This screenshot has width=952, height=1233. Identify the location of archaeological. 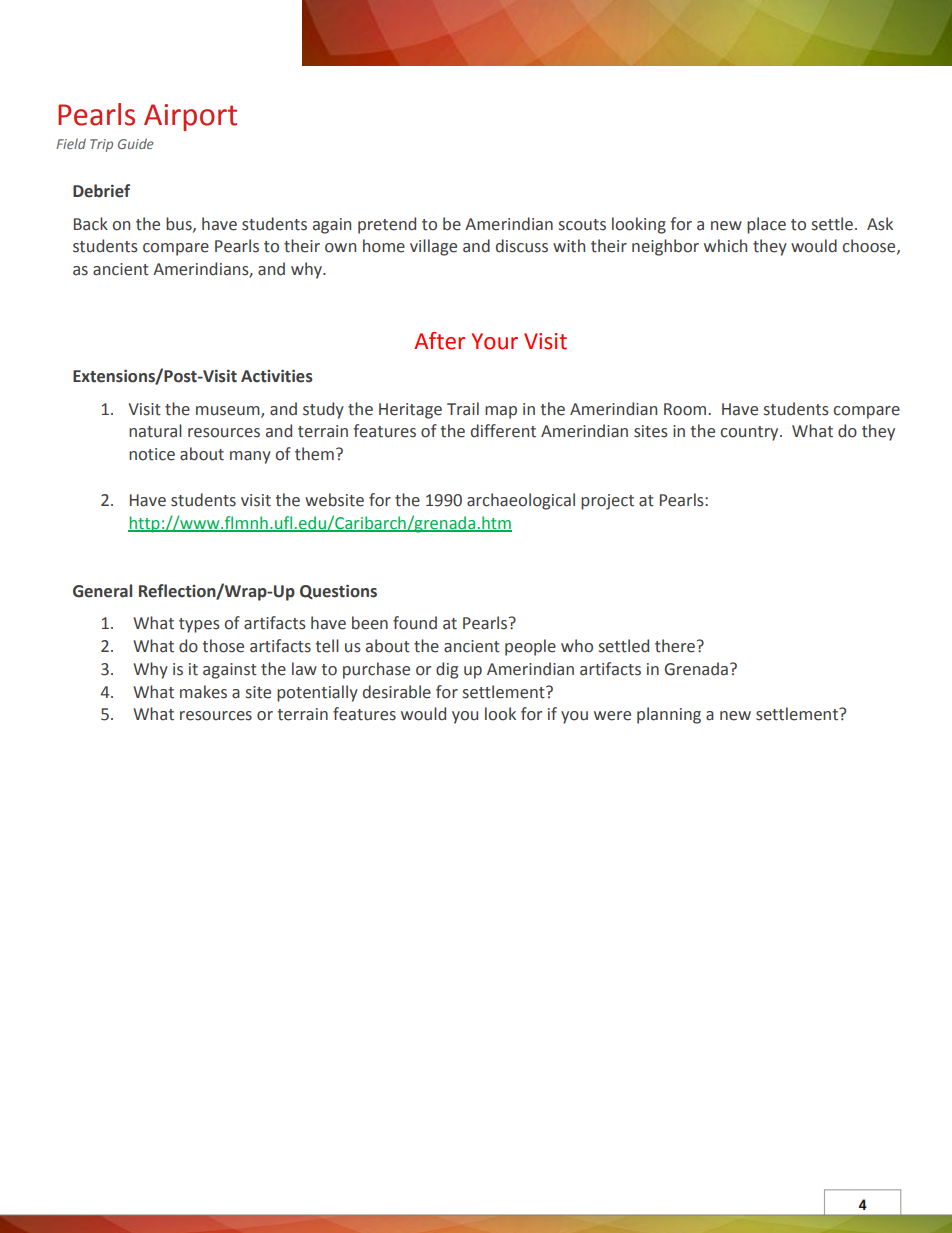
(521, 501).
